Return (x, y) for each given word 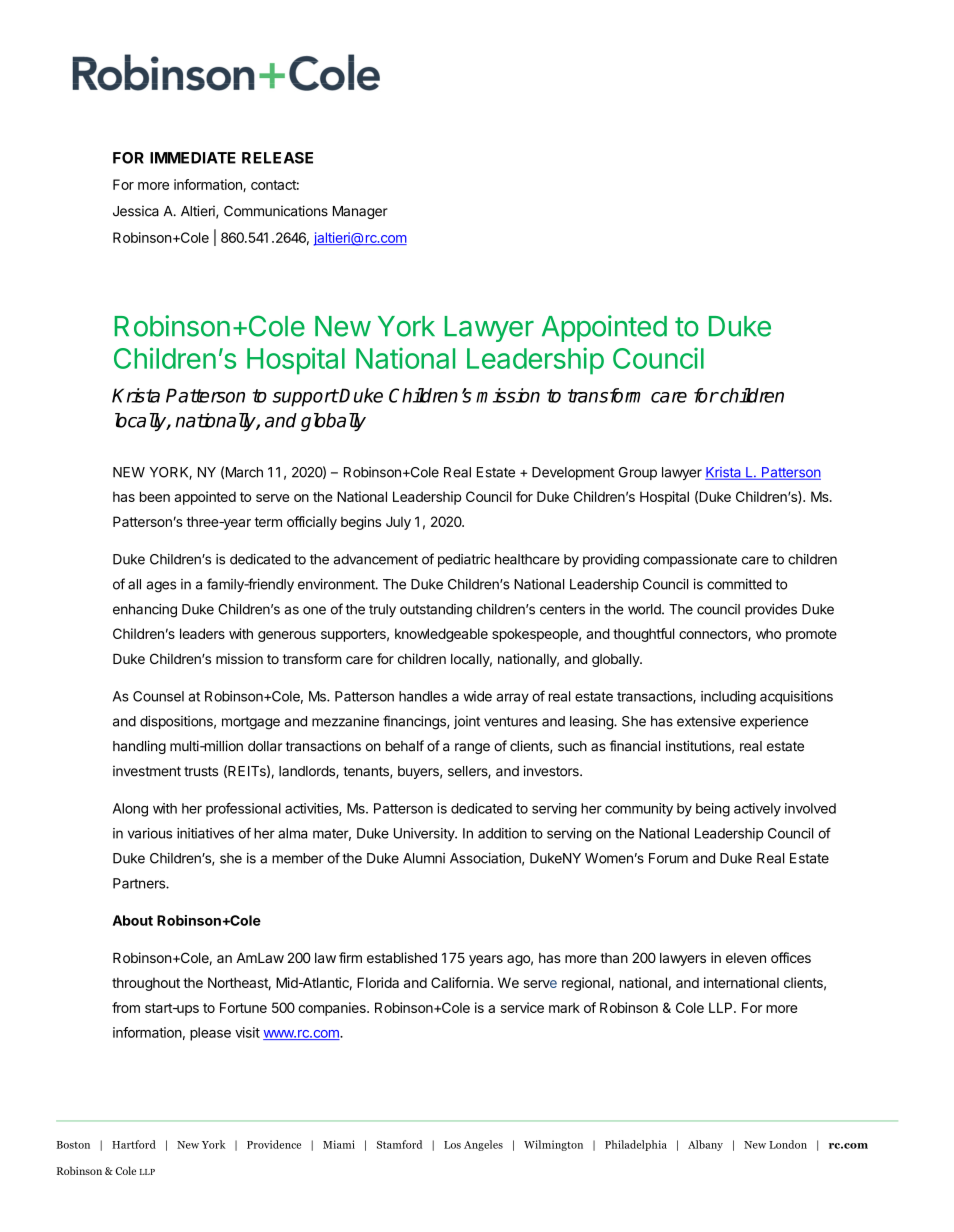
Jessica (136, 211)
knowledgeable (441, 635)
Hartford (134, 1144)
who (768, 633)
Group (638, 473)
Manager (360, 212)
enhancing (145, 611)
